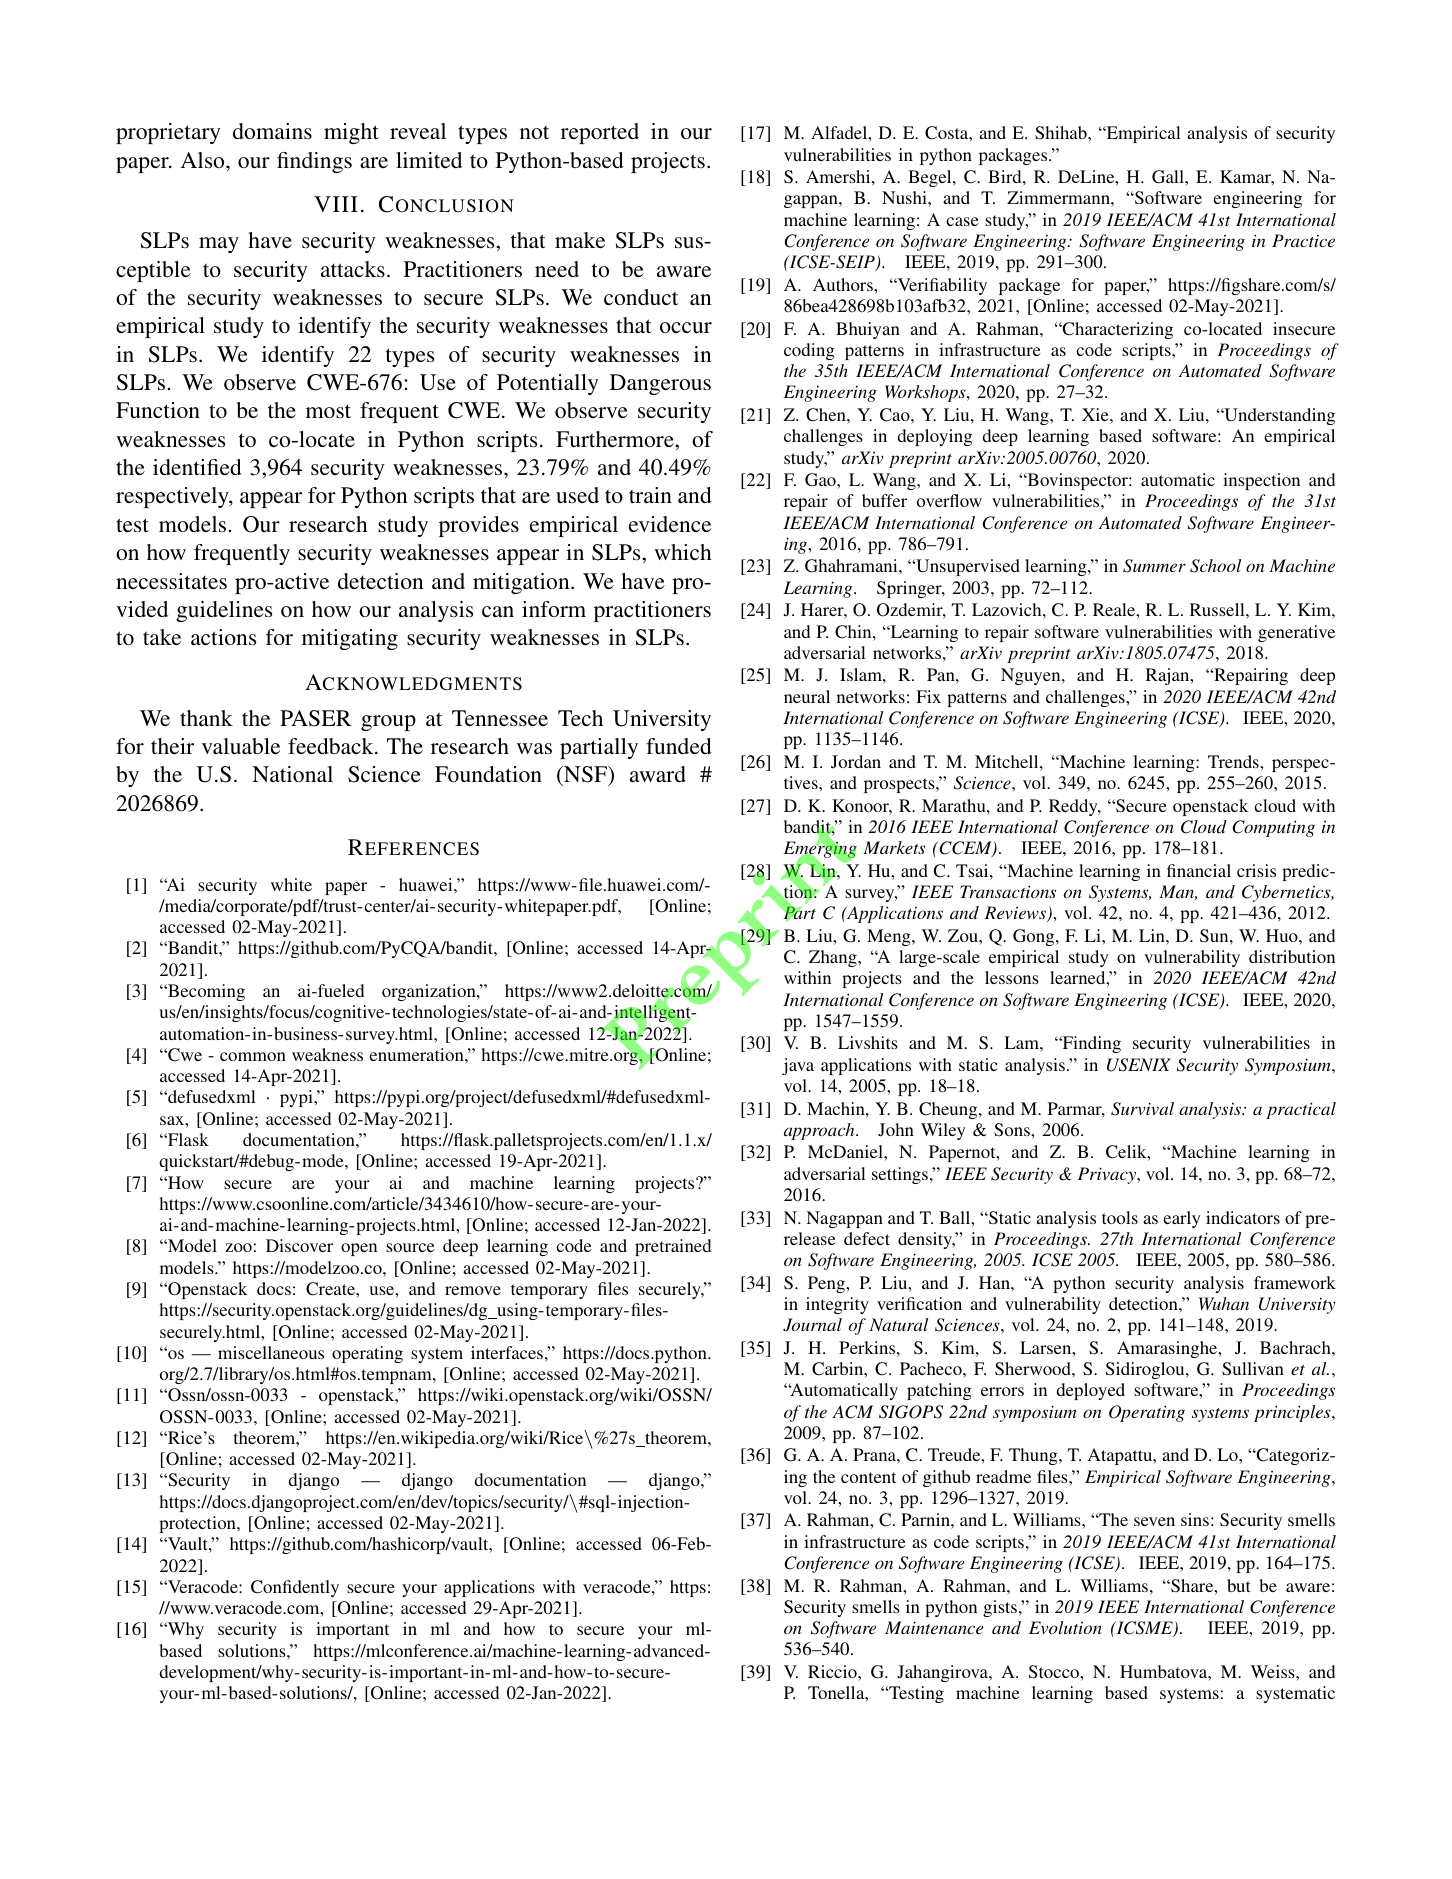 The image size is (1452, 1879). What do you see at coordinates (332, 746) in the image?
I see `feedback` at bounding box center [332, 746].
